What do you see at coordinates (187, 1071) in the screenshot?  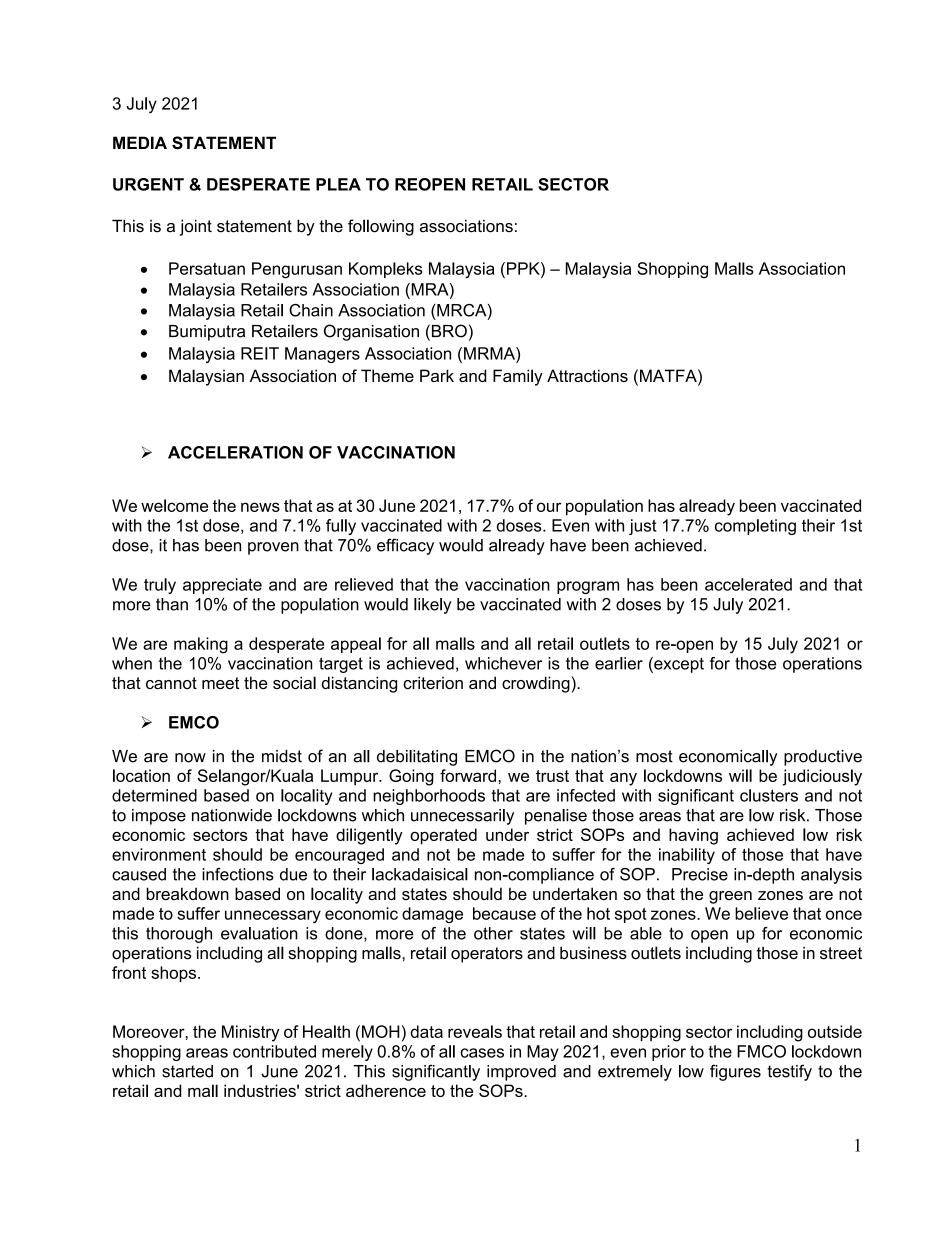 I see `started` at bounding box center [187, 1071].
